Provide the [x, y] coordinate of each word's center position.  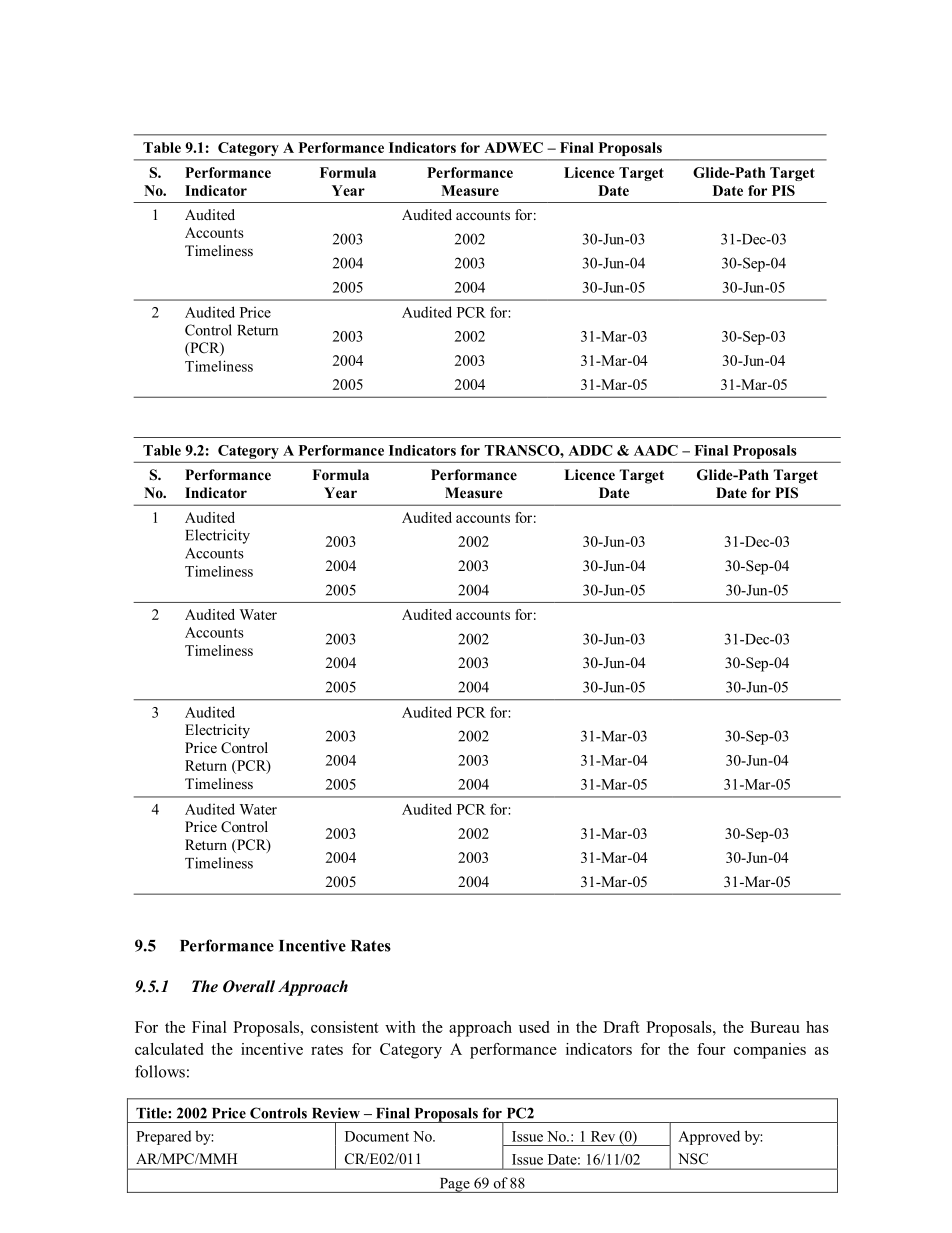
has [817, 1027]
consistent [345, 1027]
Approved [709, 1137]
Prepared [163, 1138]
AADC [656, 450]
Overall [249, 986]
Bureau [774, 1027]
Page [454, 1185]
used [534, 1027]
